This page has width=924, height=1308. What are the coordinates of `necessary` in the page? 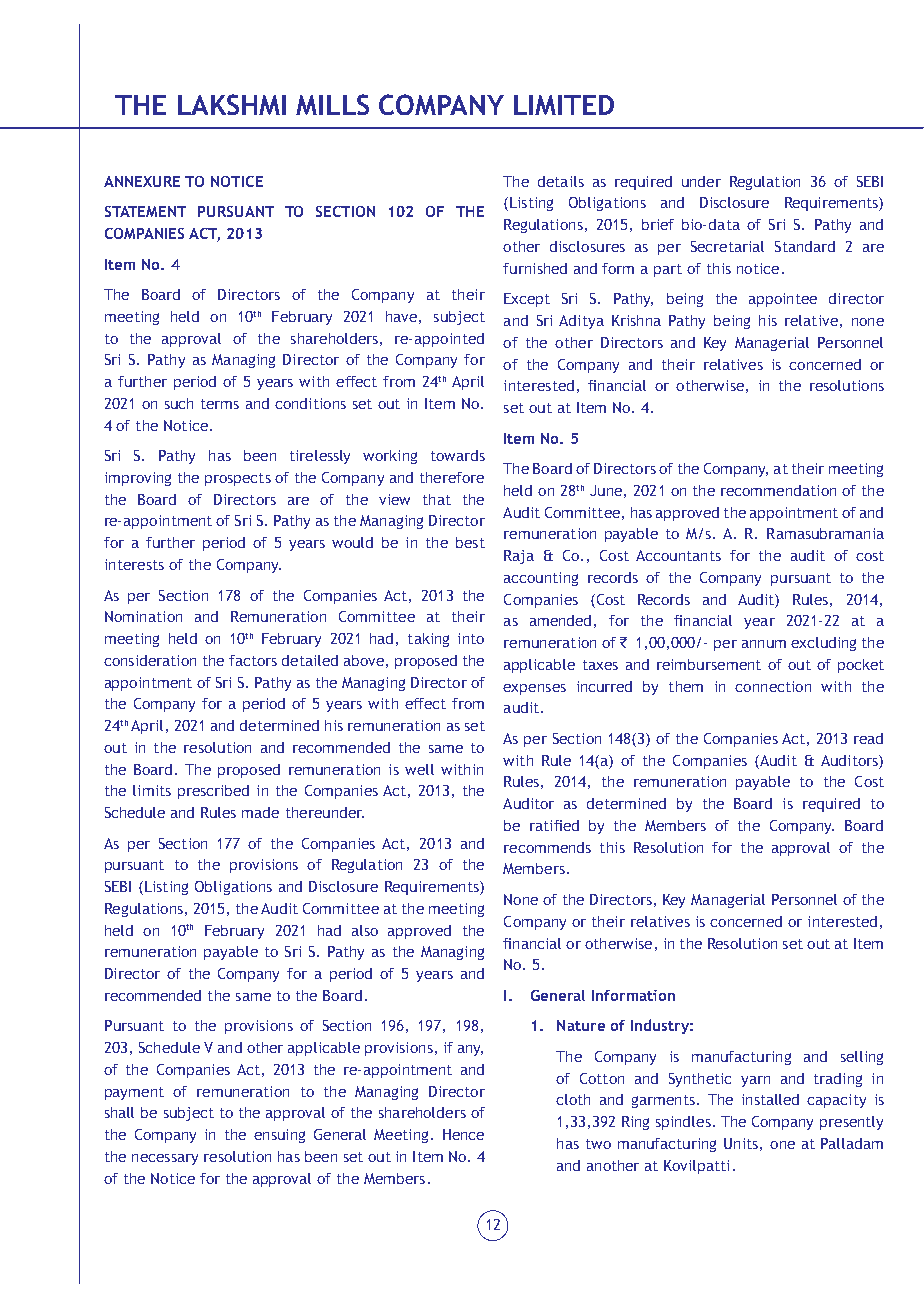 It's located at (165, 1159).
